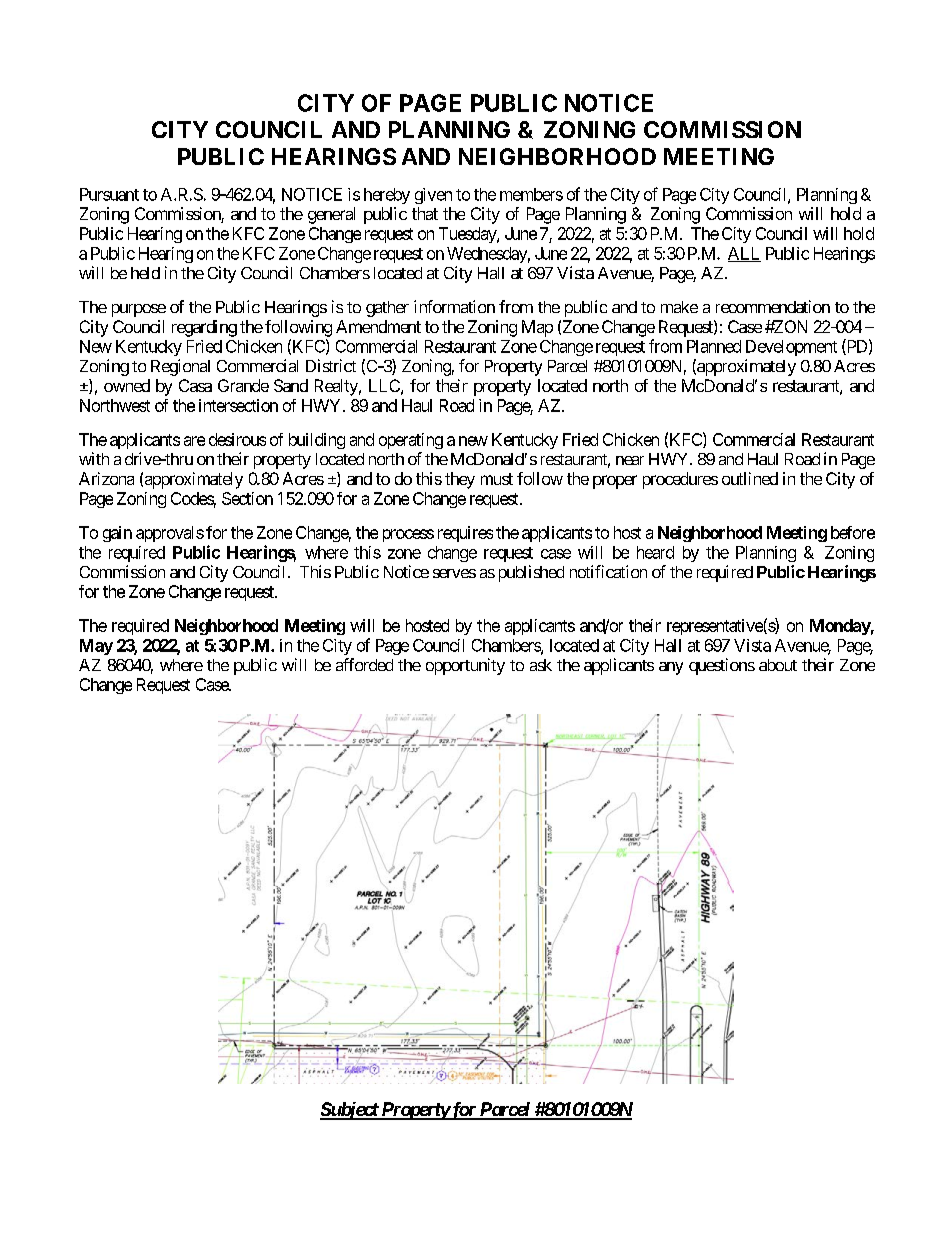 This screenshot has height=1233, width=952. What do you see at coordinates (350, 1111) in the screenshot?
I see `Subject` at bounding box center [350, 1111].
